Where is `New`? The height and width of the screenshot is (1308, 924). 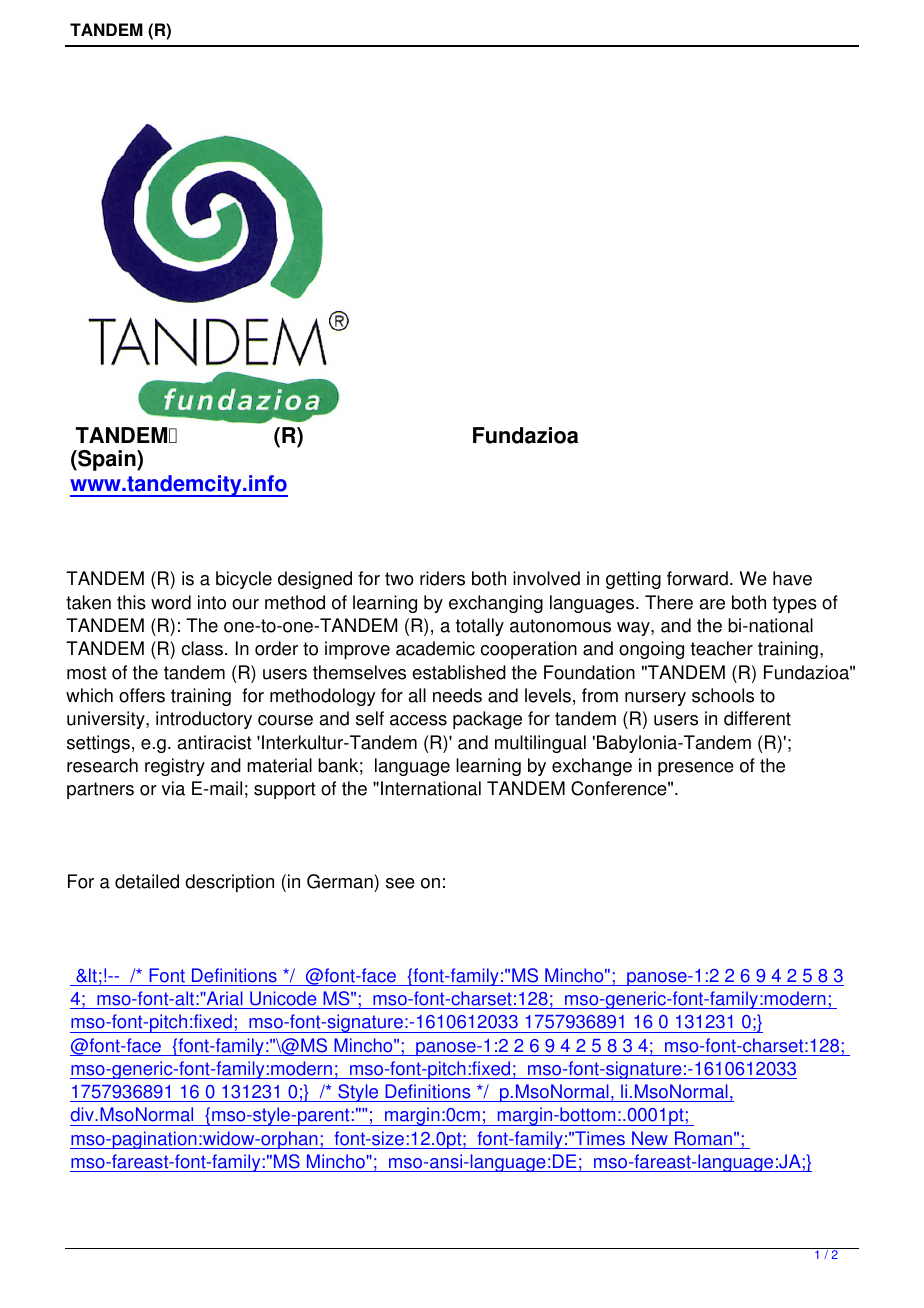 New is located at coordinates (650, 1138).
